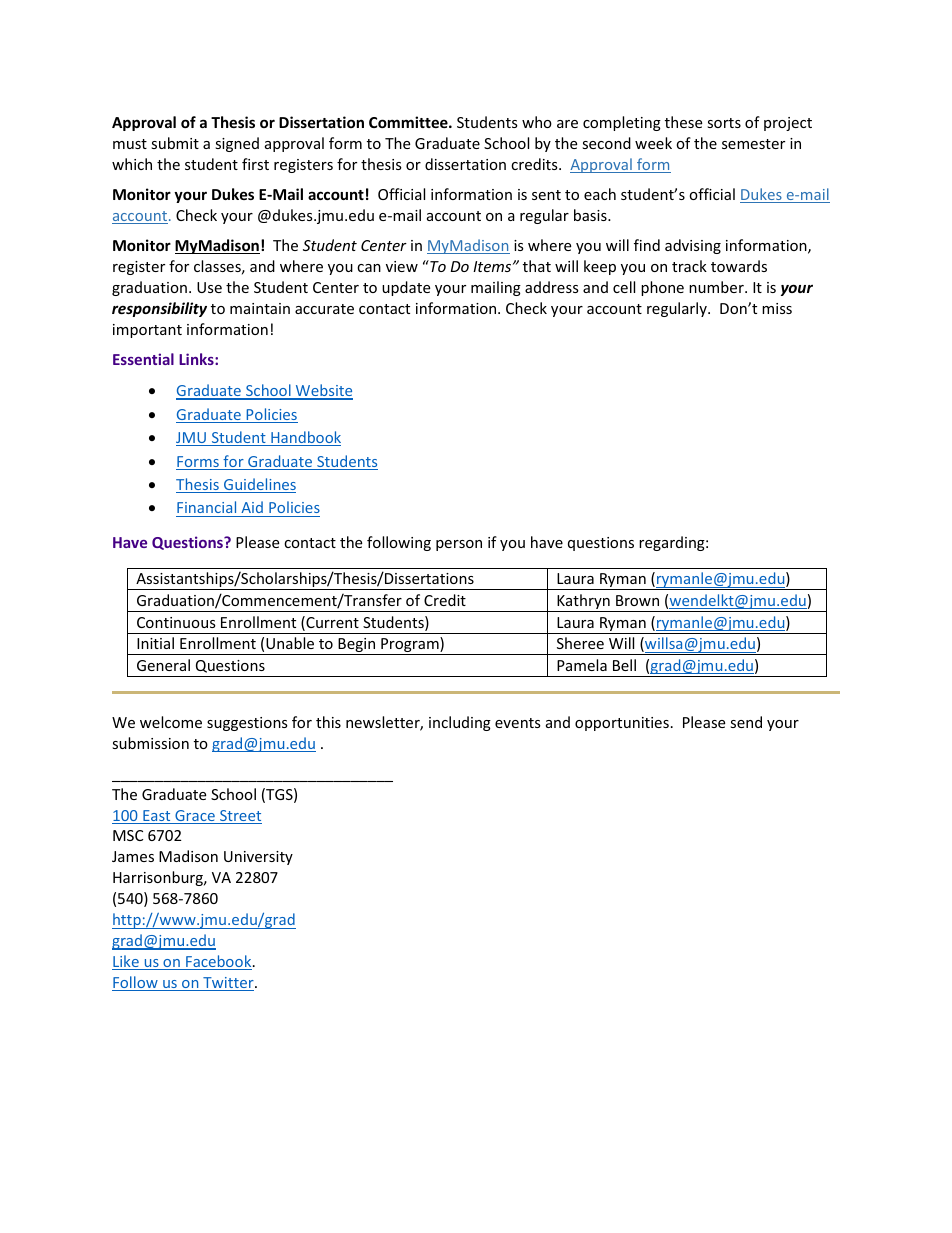 Image resolution: width=952 pixels, height=1233 pixels. Describe the element at coordinates (237, 144) in the screenshot. I see `signed` at that location.
